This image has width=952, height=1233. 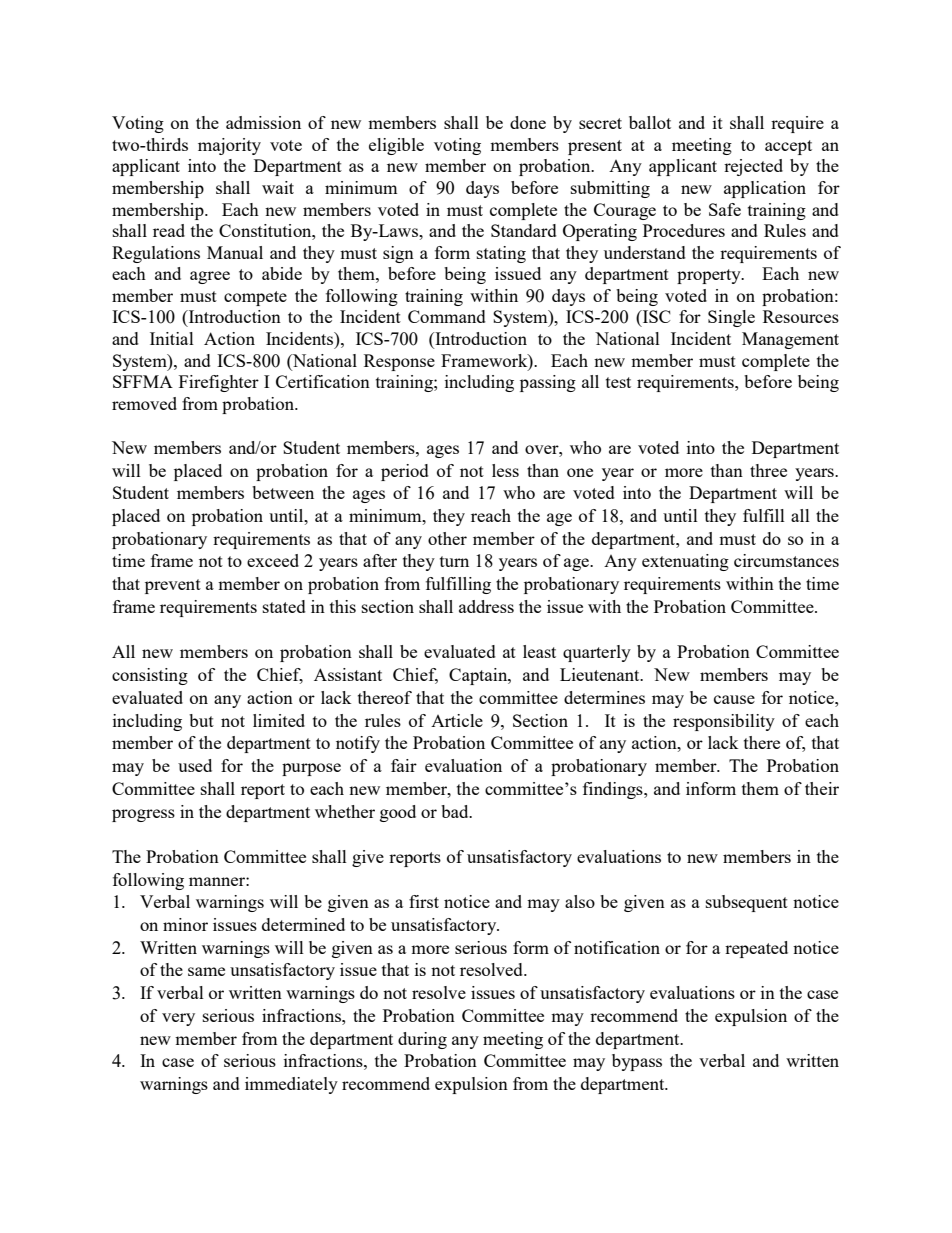 I want to click on prevent, so click(x=173, y=586).
